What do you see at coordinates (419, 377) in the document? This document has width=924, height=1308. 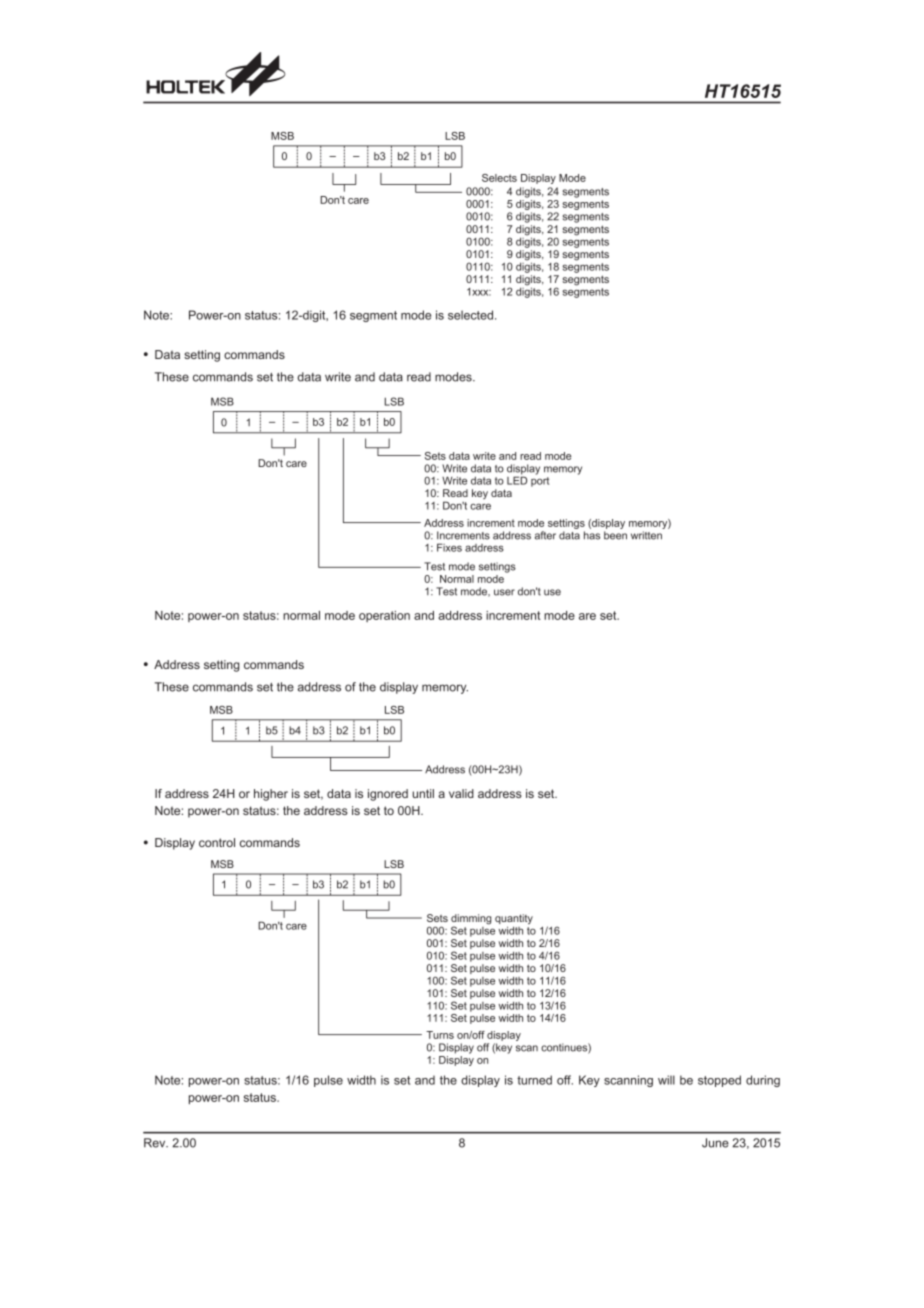 I see `read` at bounding box center [419, 377].
